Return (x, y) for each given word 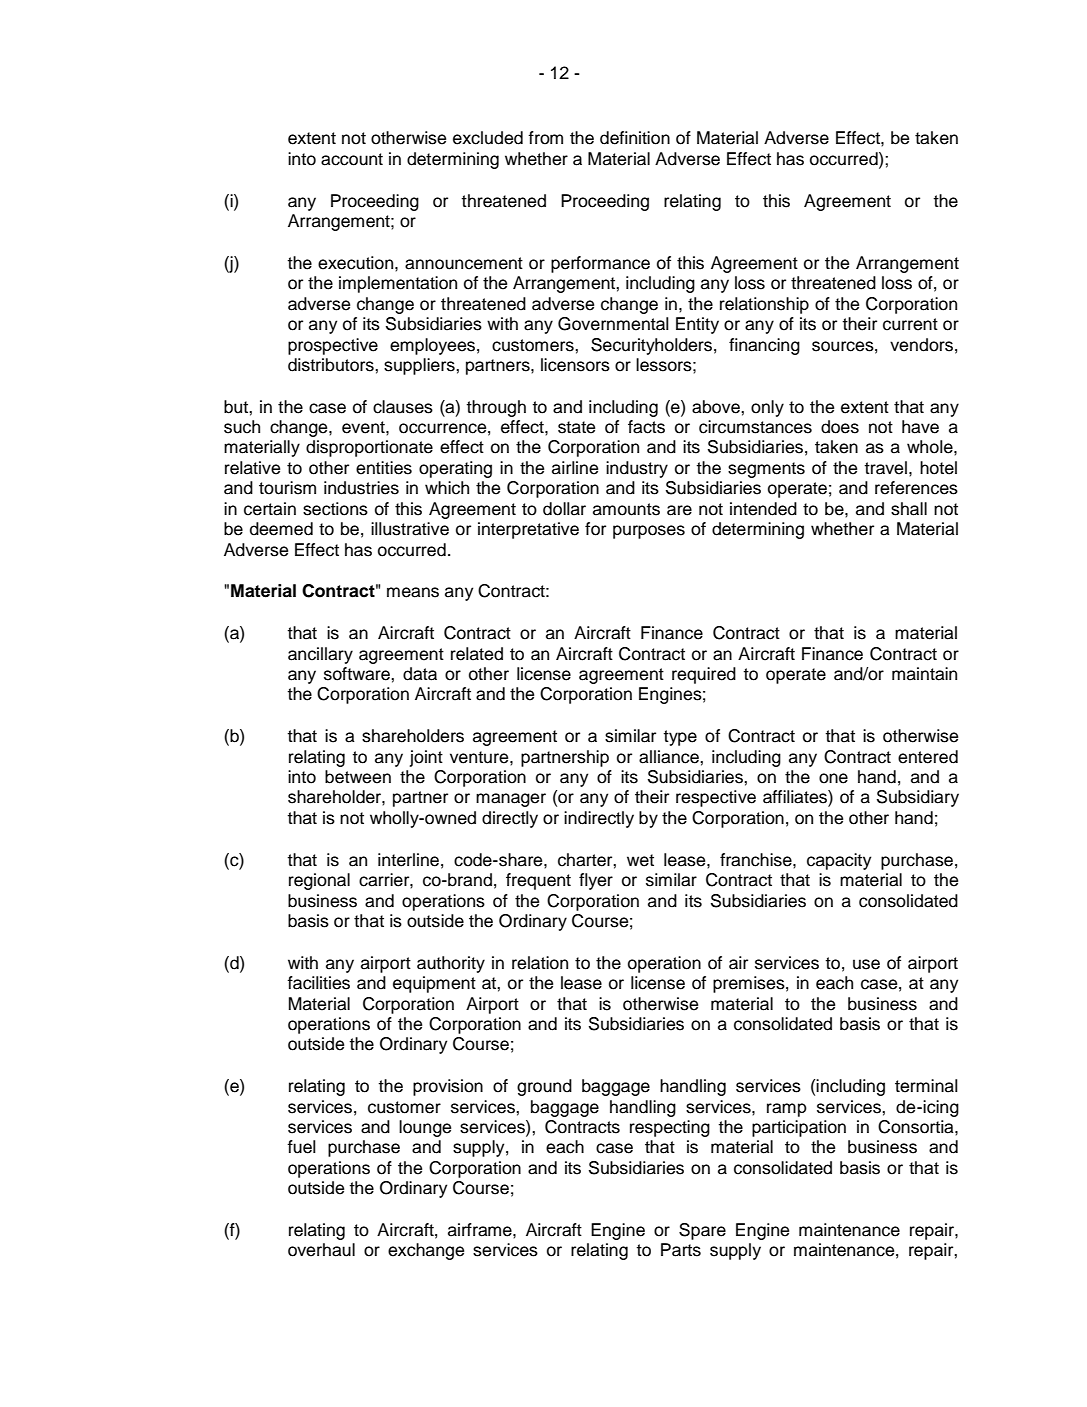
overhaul (321, 1250)
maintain (924, 674)
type (680, 738)
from (545, 138)
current (910, 324)
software (358, 674)
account (352, 159)
